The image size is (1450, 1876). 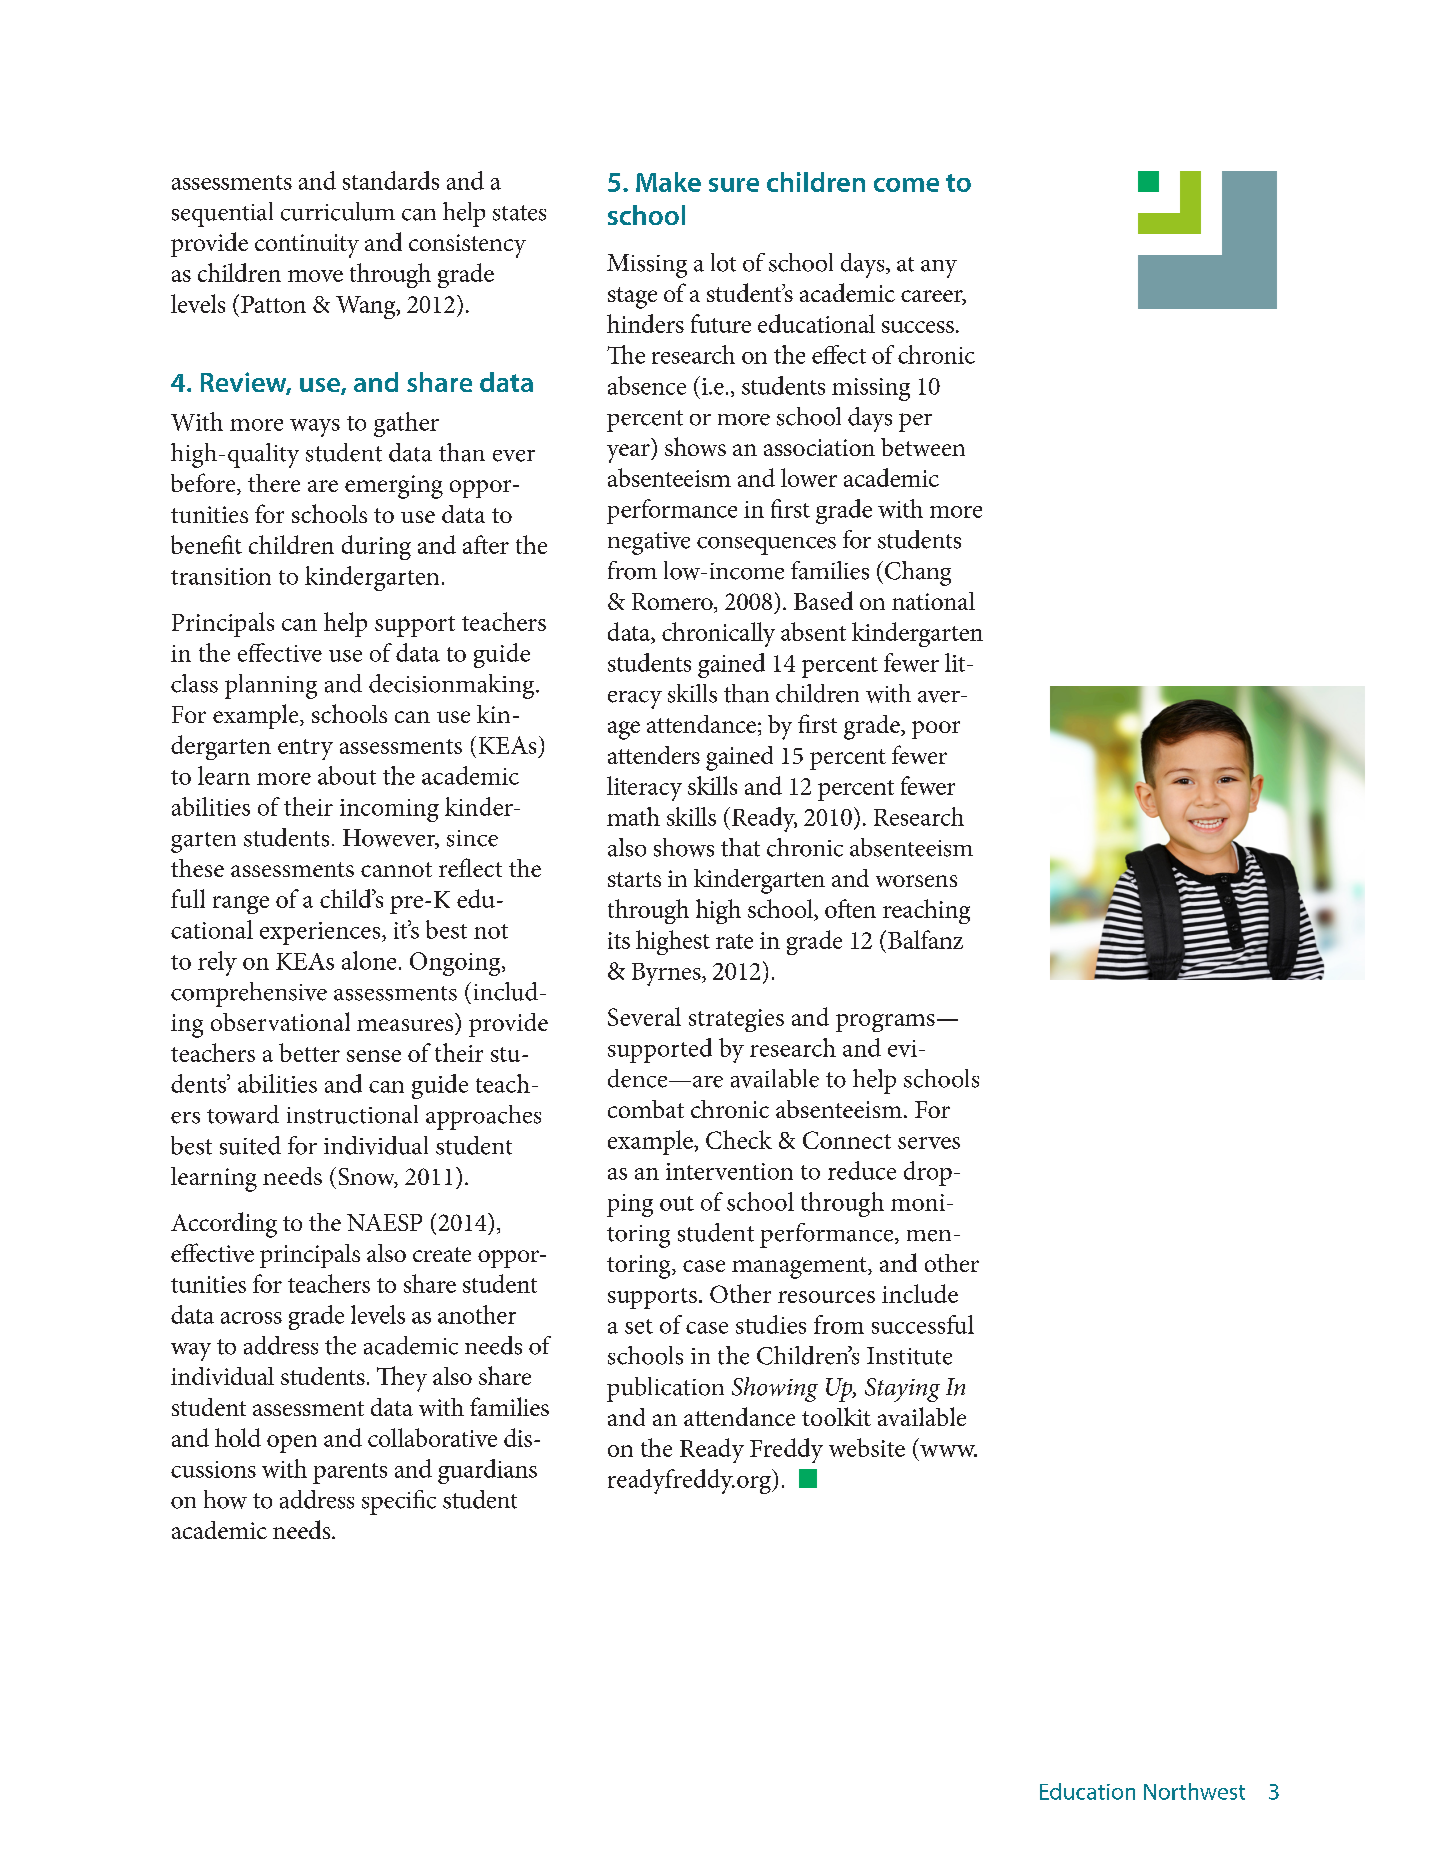 I want to click on Institute, so click(x=909, y=1356).
